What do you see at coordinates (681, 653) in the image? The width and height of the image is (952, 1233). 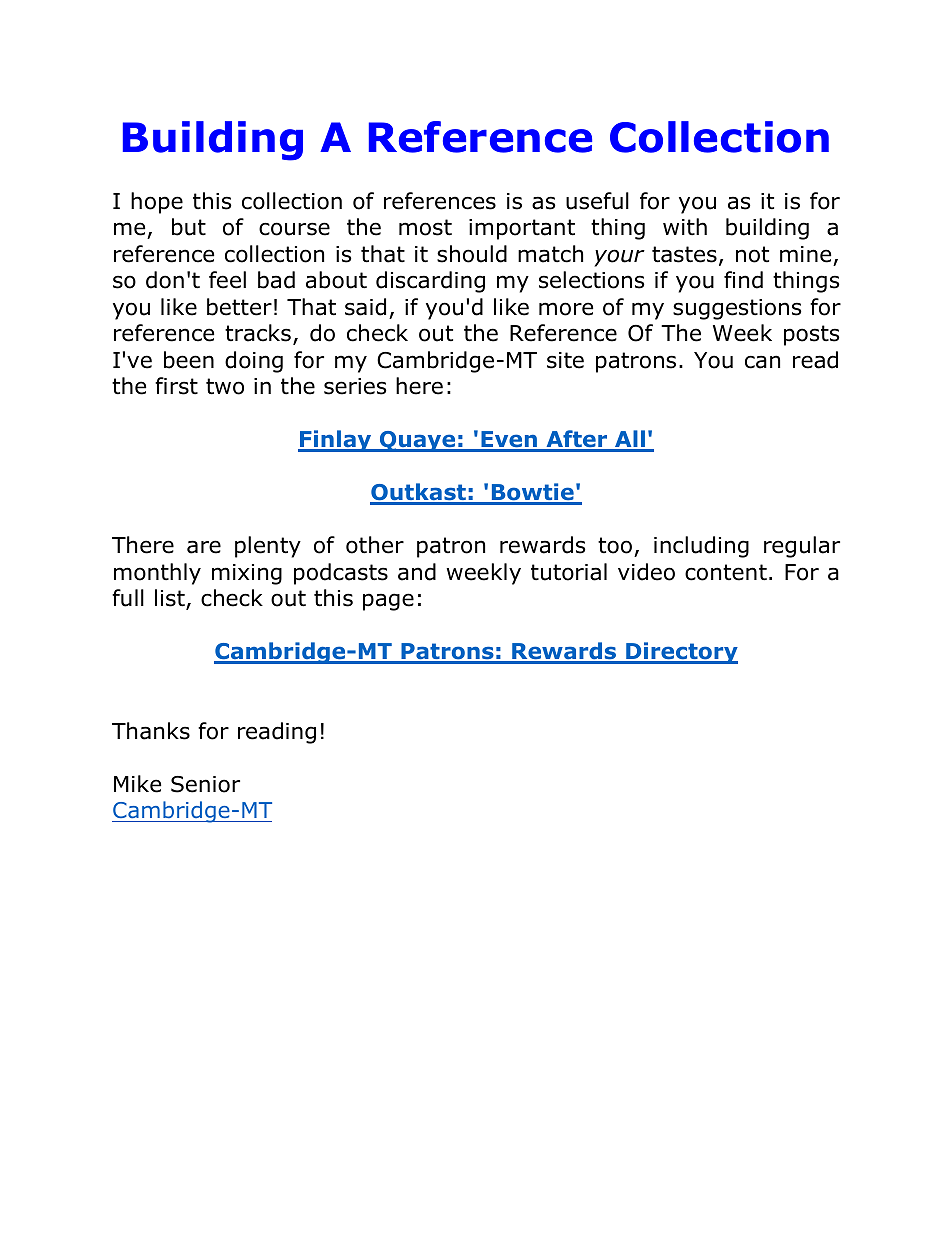 I see `Directory` at bounding box center [681, 653].
